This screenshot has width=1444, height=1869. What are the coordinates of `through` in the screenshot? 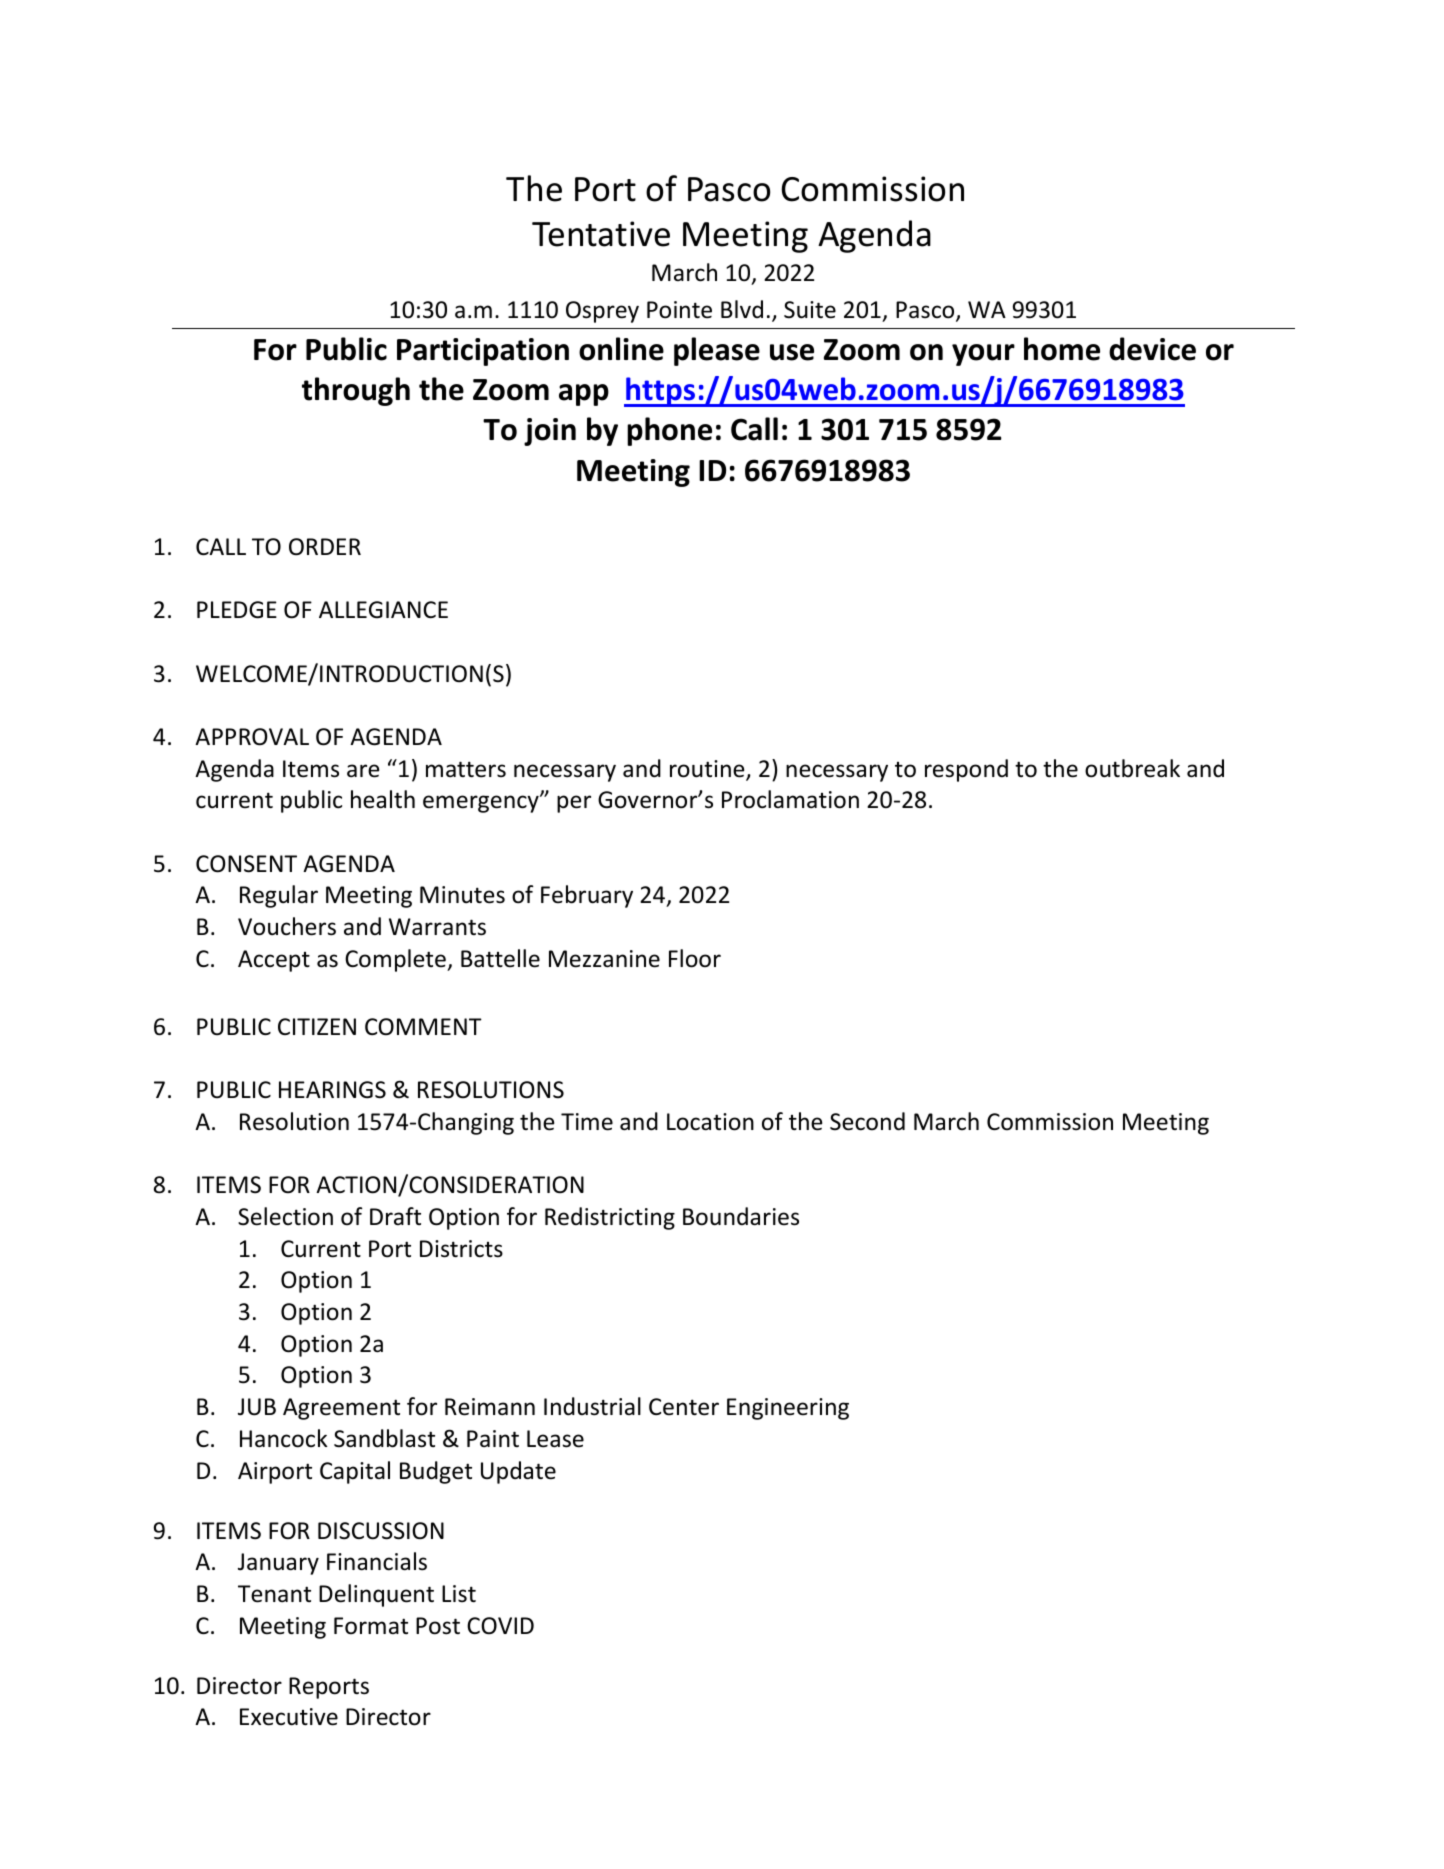 It's located at (356, 391).
